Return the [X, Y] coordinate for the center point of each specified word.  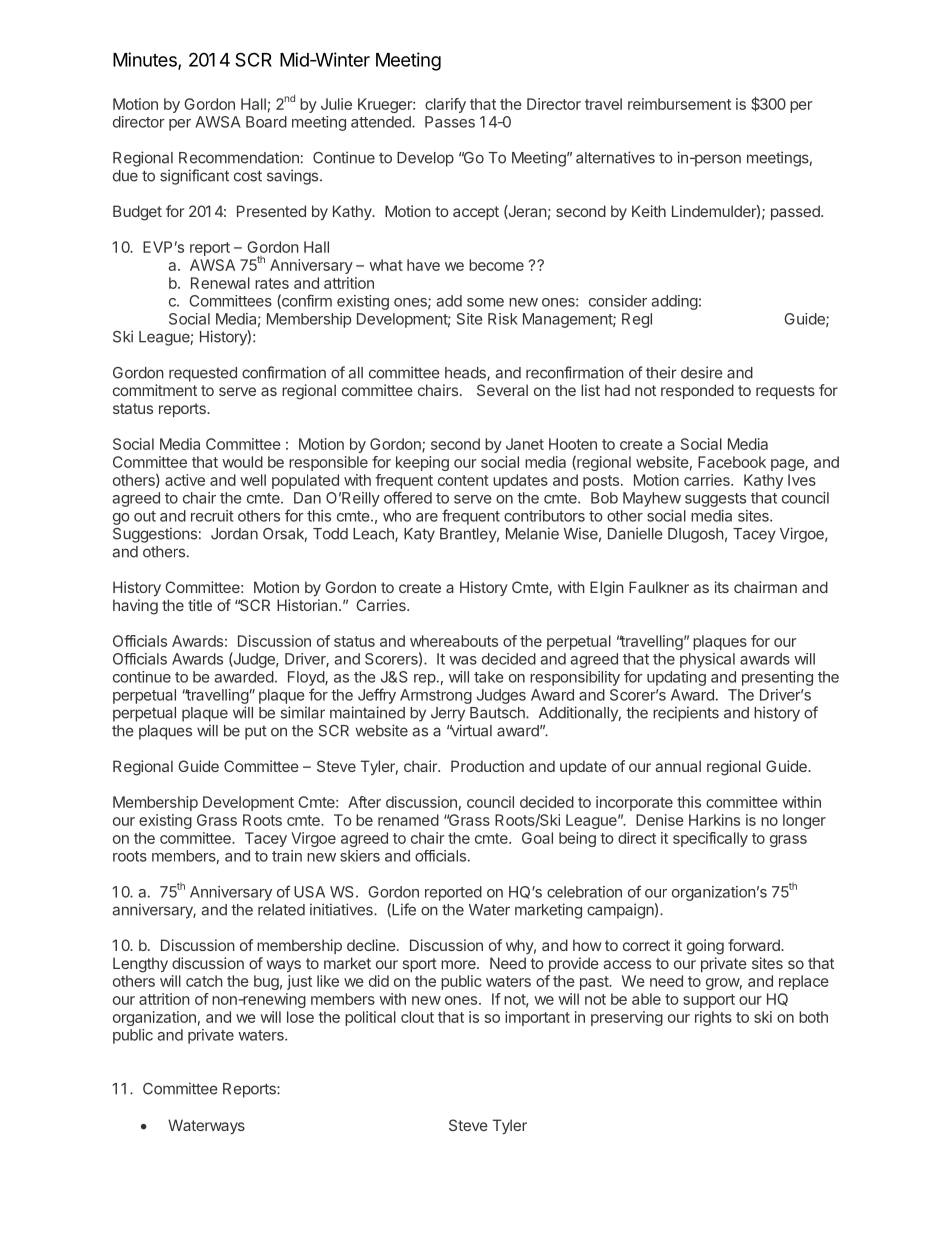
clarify [445, 105]
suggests [715, 500]
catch [204, 981]
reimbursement [679, 104]
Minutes [146, 60]
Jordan [234, 534]
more [459, 964]
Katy [419, 535]
